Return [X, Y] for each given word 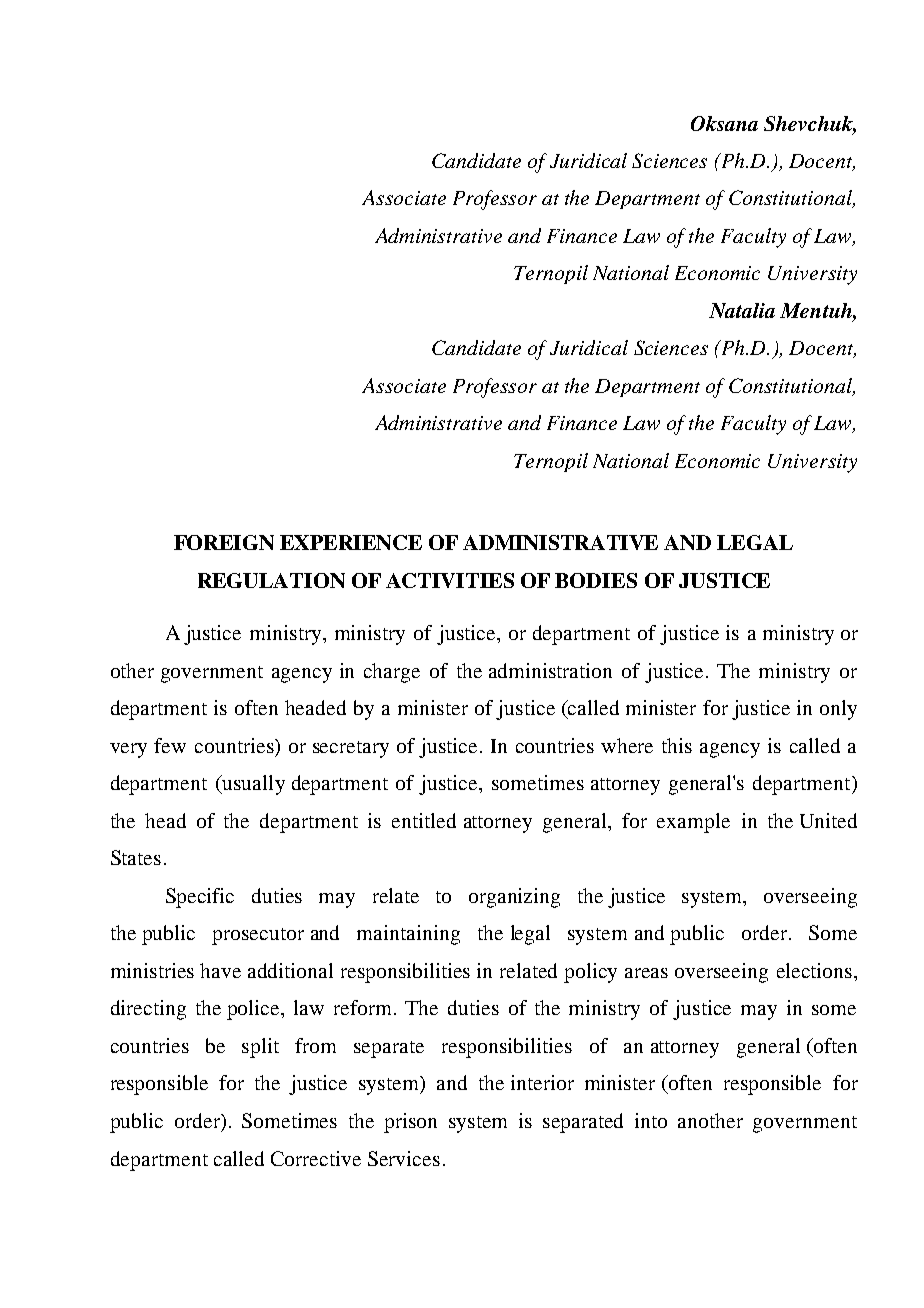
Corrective [316, 1158]
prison [410, 1123]
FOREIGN [224, 542]
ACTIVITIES [450, 580]
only [838, 710]
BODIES [596, 580]
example [693, 823]
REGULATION [271, 580]
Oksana [724, 123]
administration [550, 670]
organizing [514, 898]
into [651, 1120]
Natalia [742, 310]
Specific [200, 898]
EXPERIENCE [351, 542]
